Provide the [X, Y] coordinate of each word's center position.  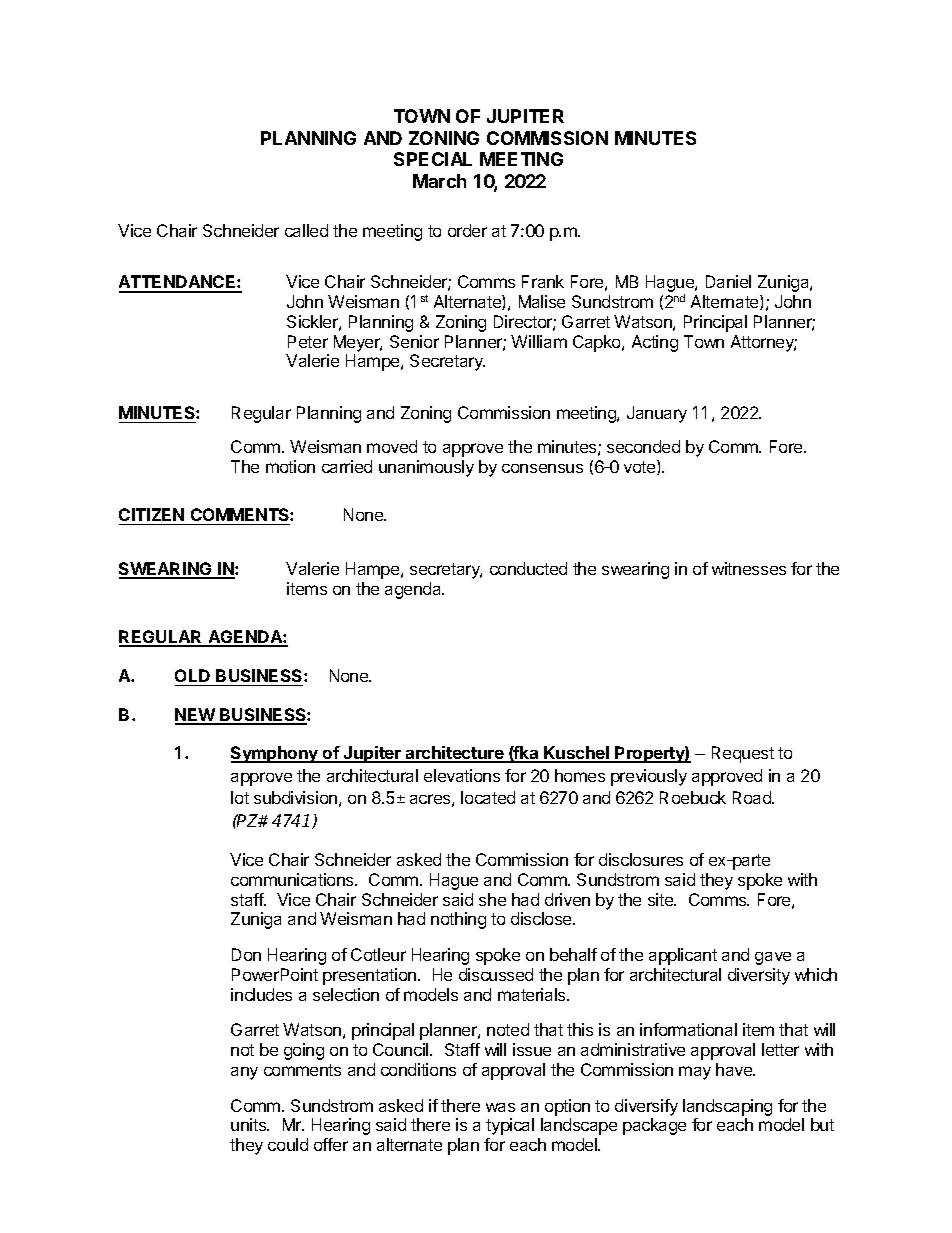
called [306, 230]
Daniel [728, 281]
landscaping [727, 1107]
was [500, 1107]
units [250, 1124]
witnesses [749, 568]
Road [753, 797]
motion [290, 466]
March [439, 181]
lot [240, 797]
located [488, 797]
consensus [542, 468]
